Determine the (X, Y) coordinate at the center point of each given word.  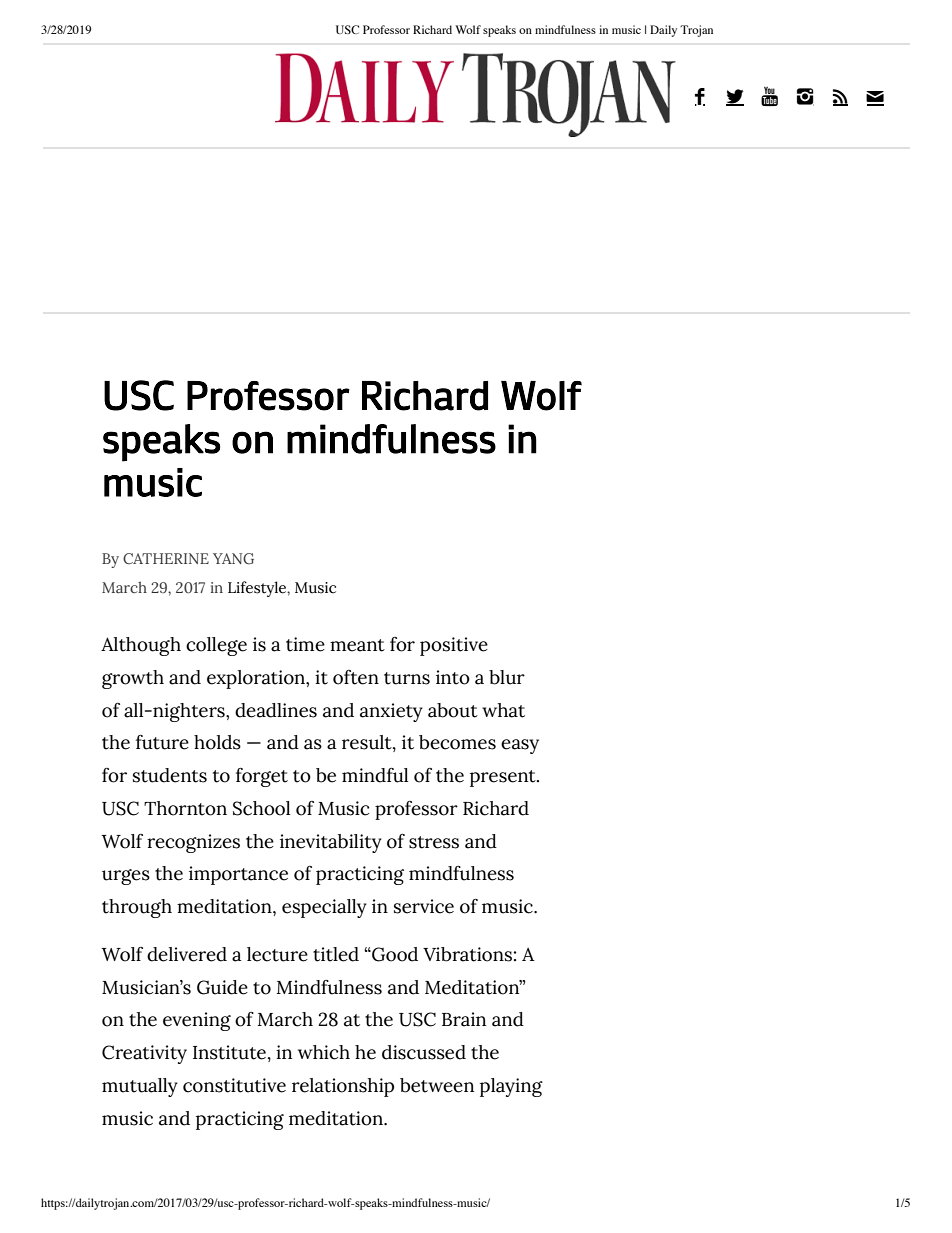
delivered (187, 954)
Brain (464, 1019)
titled (336, 954)
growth (133, 679)
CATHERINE (166, 558)
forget (262, 777)
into (453, 677)
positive (454, 646)
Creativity (144, 1054)
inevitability (331, 843)
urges (126, 877)
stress (434, 842)
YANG (233, 559)
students (170, 775)
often (356, 677)
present (504, 778)
